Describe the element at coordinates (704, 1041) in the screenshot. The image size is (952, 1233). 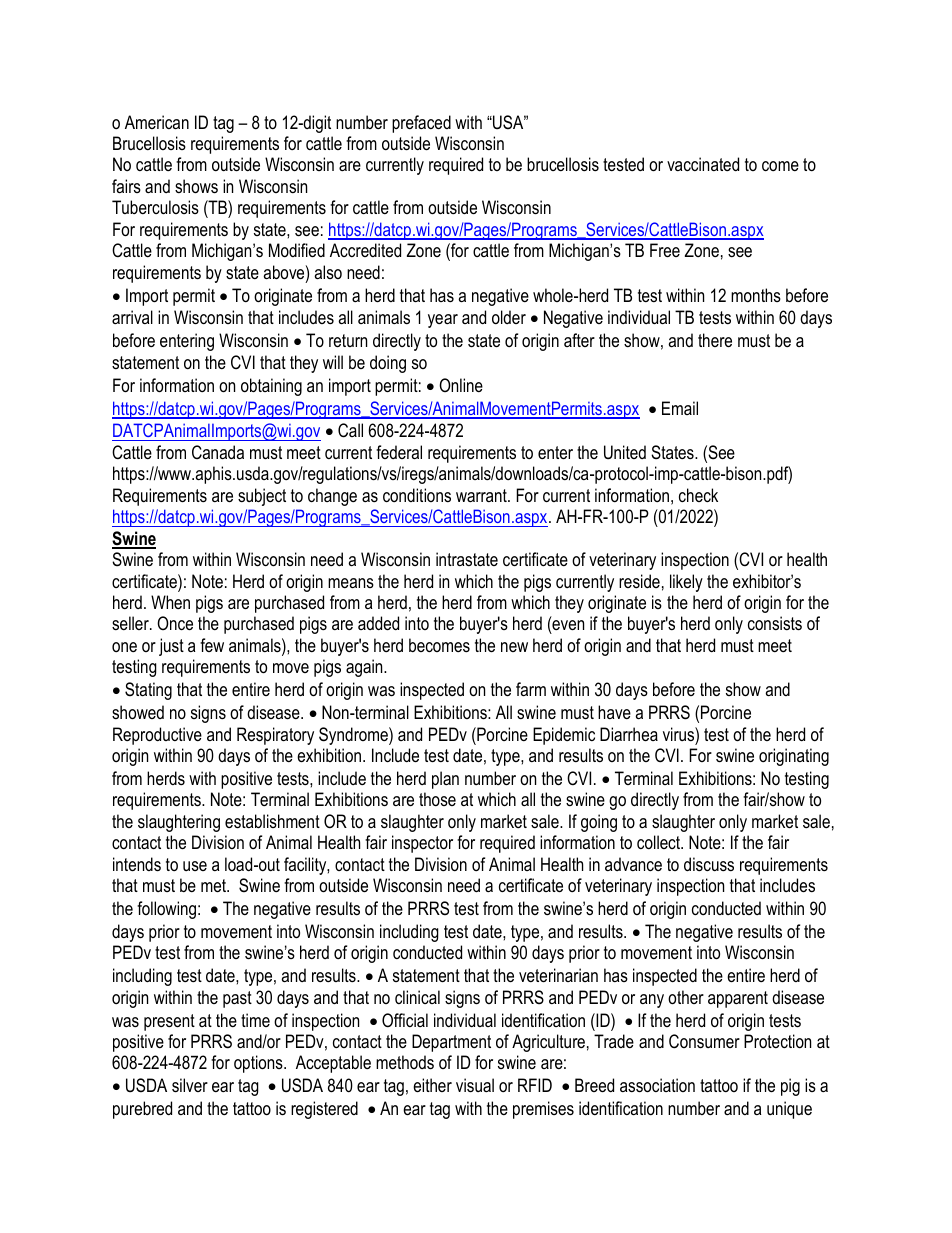
I see `Consumer` at that location.
